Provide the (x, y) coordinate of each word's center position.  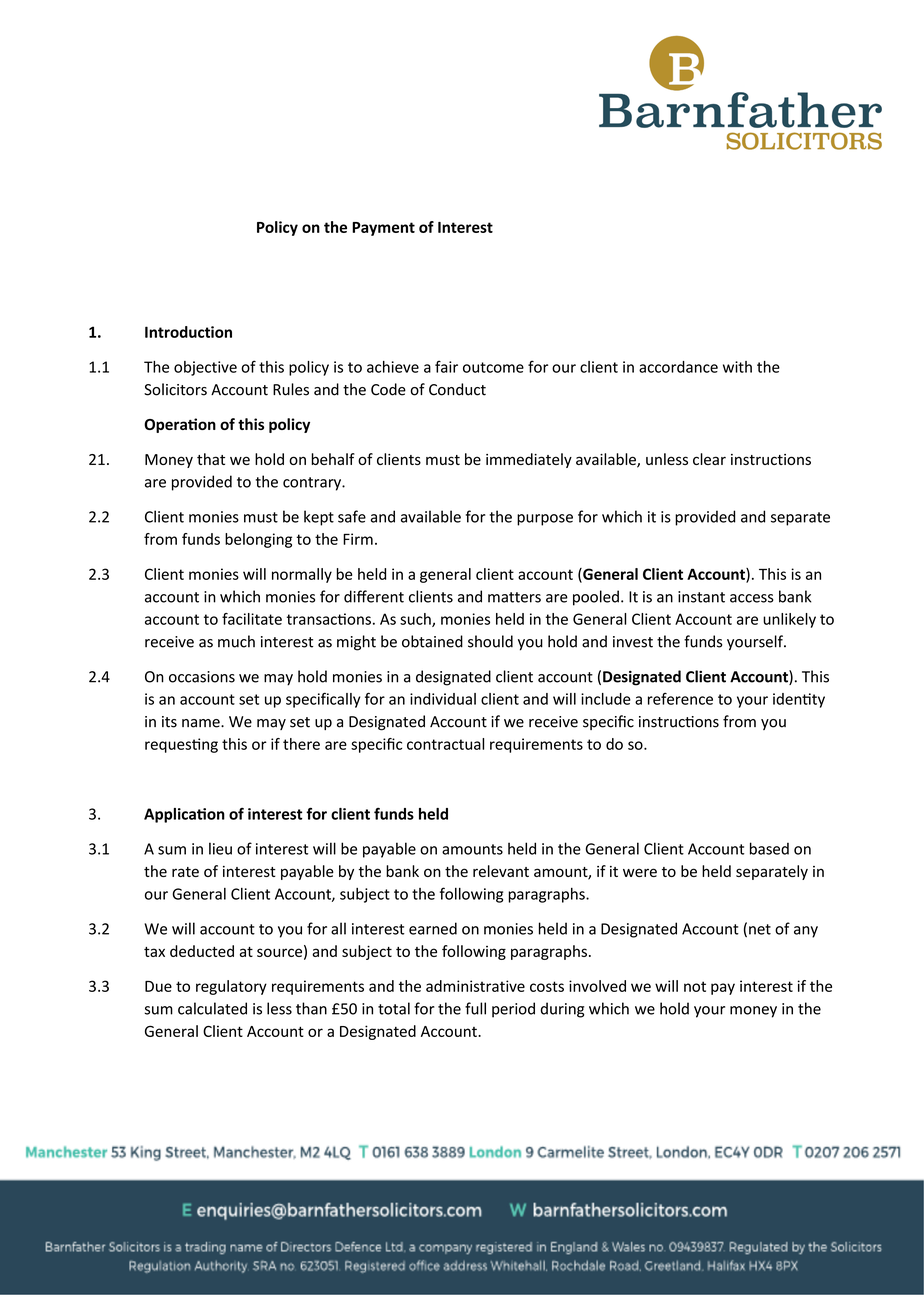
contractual (445, 744)
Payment (383, 229)
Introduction (188, 332)
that (211, 459)
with (737, 367)
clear (709, 459)
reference (680, 699)
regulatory (231, 987)
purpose (545, 520)
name (202, 723)
